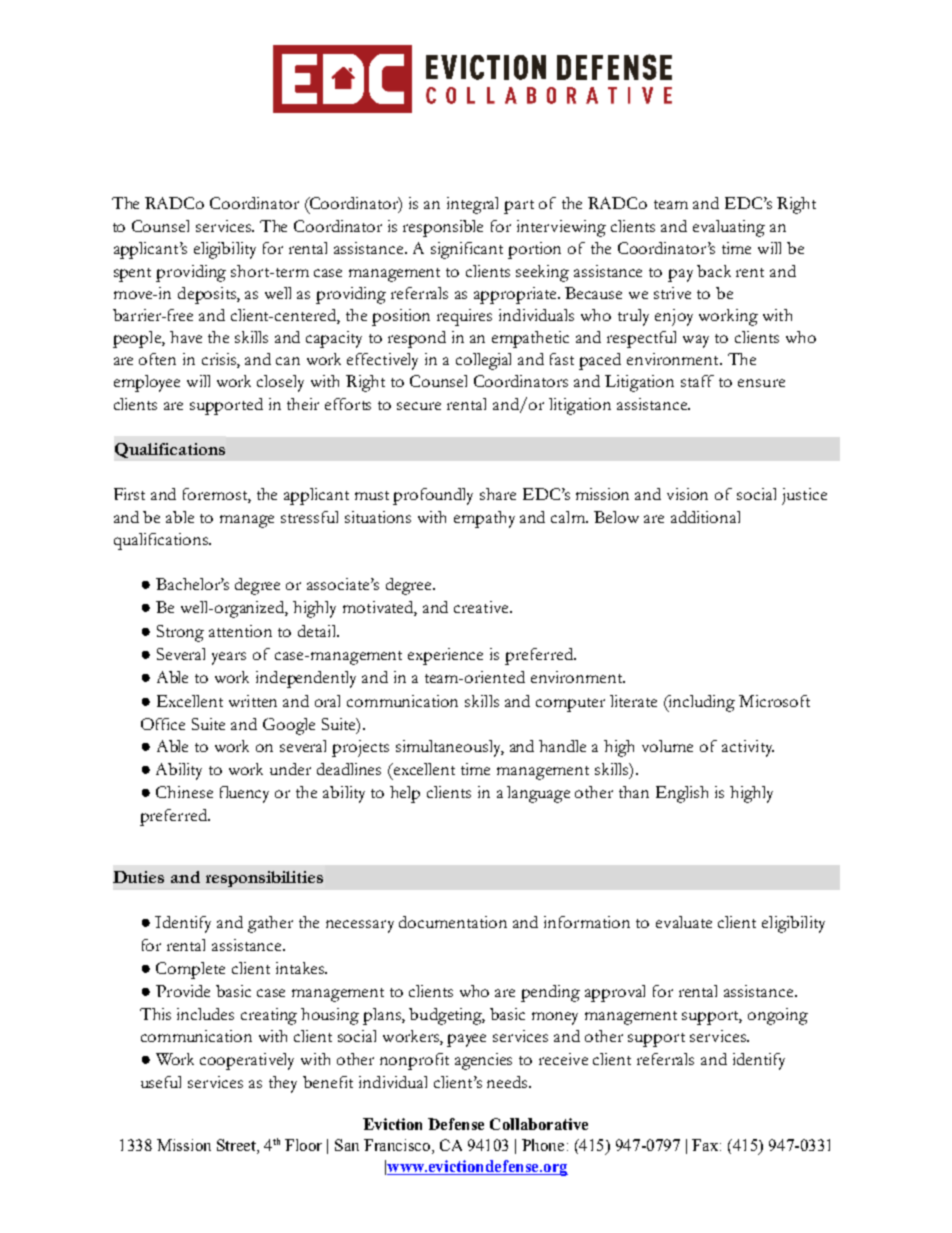  What do you see at coordinates (467, 250) in the screenshot?
I see `significant` at bounding box center [467, 250].
